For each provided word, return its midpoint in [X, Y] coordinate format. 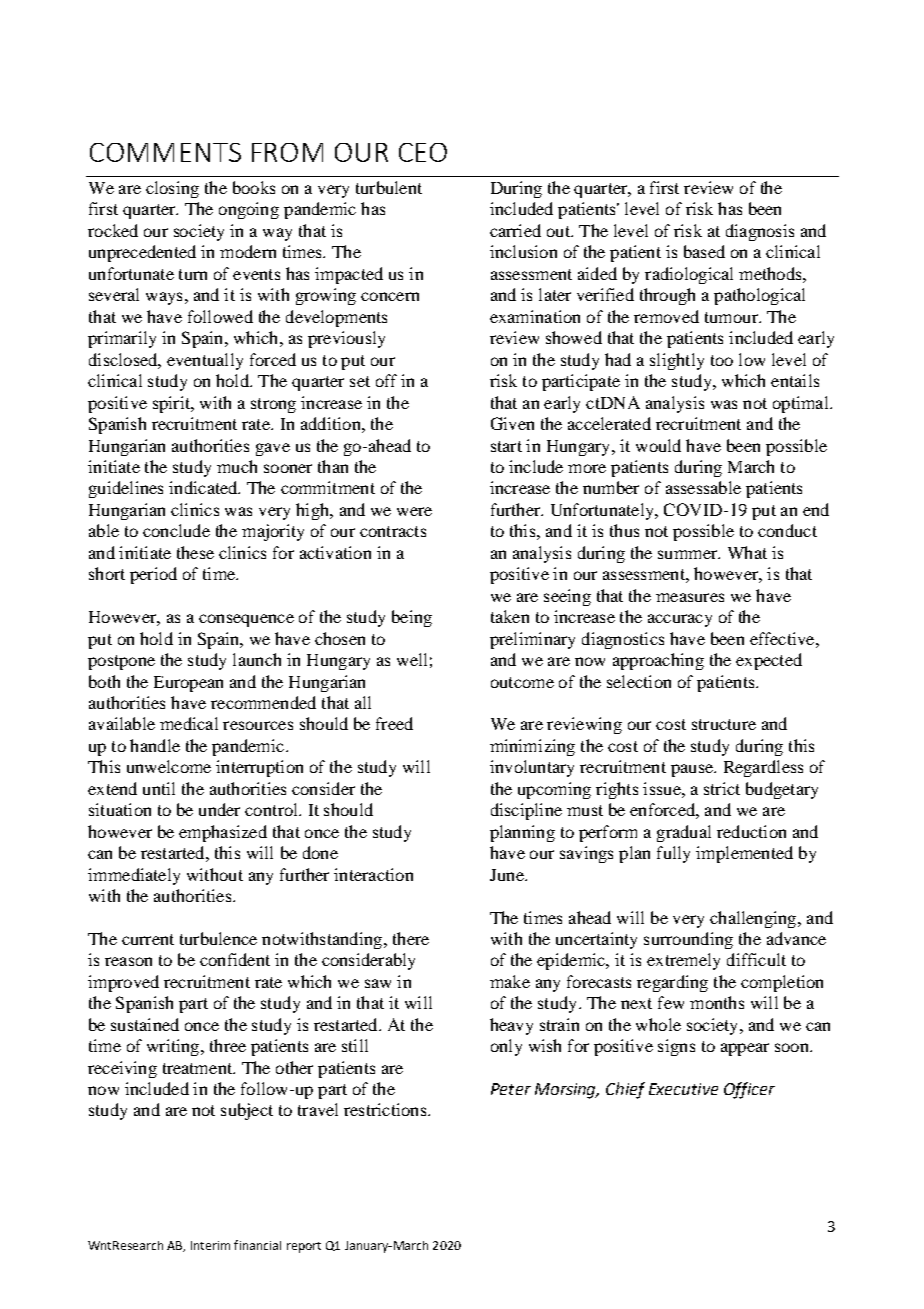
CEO [423, 152]
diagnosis [760, 232]
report [304, 1247]
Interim [210, 1245]
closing [172, 189]
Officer [749, 1090]
